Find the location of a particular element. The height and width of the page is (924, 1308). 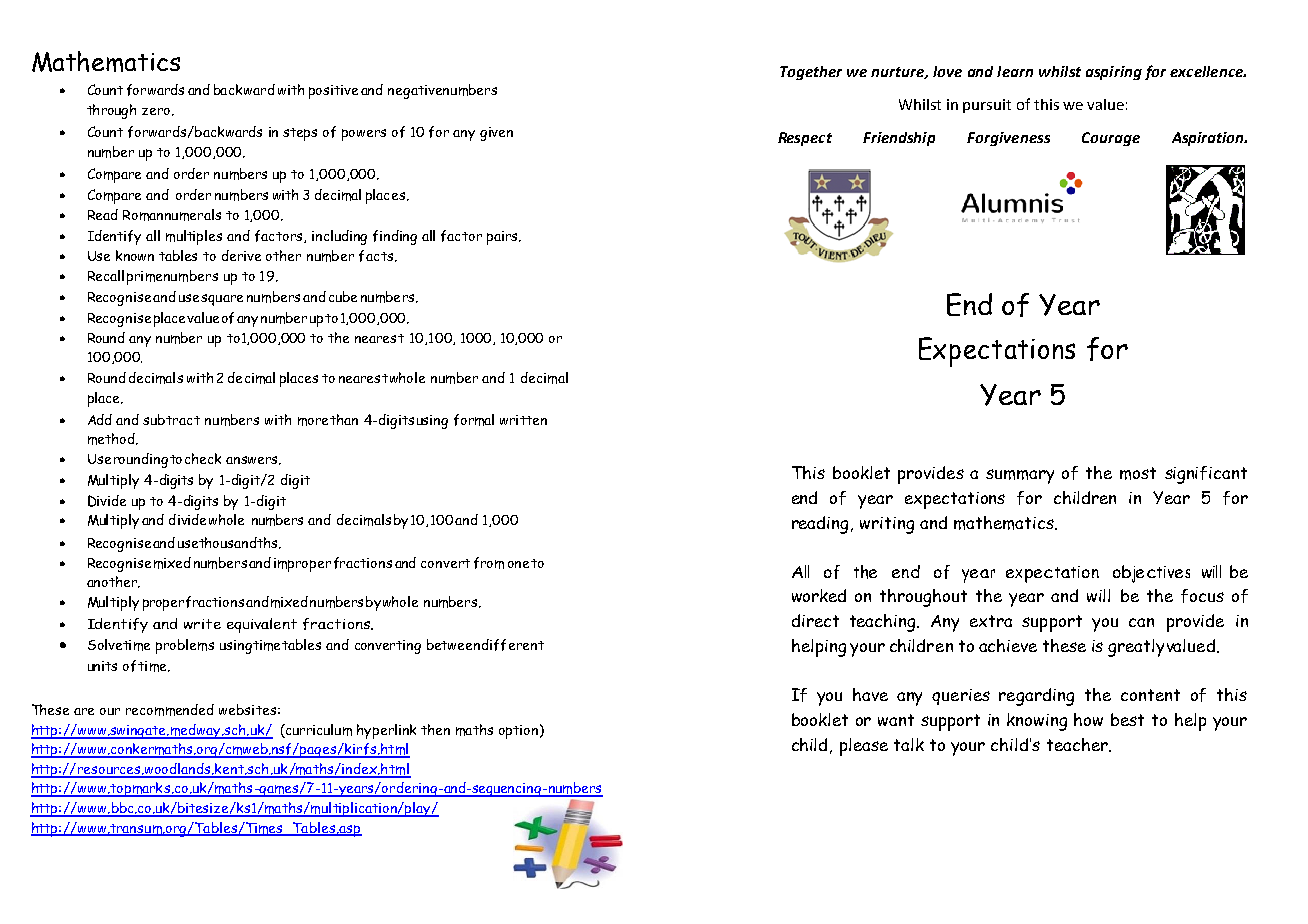

written is located at coordinates (523, 420).
